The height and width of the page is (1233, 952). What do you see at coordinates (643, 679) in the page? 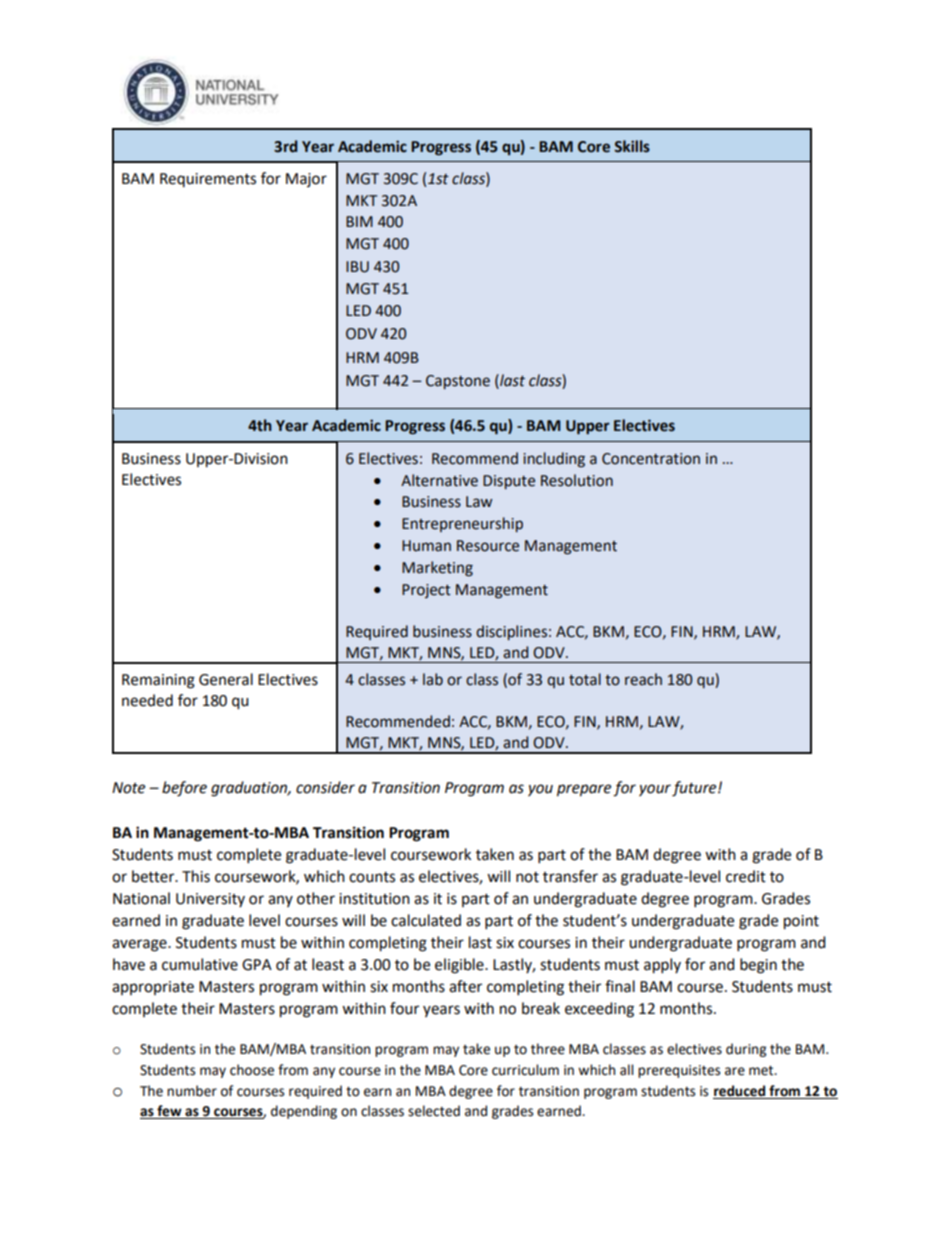
I see `reach` at bounding box center [643, 679].
